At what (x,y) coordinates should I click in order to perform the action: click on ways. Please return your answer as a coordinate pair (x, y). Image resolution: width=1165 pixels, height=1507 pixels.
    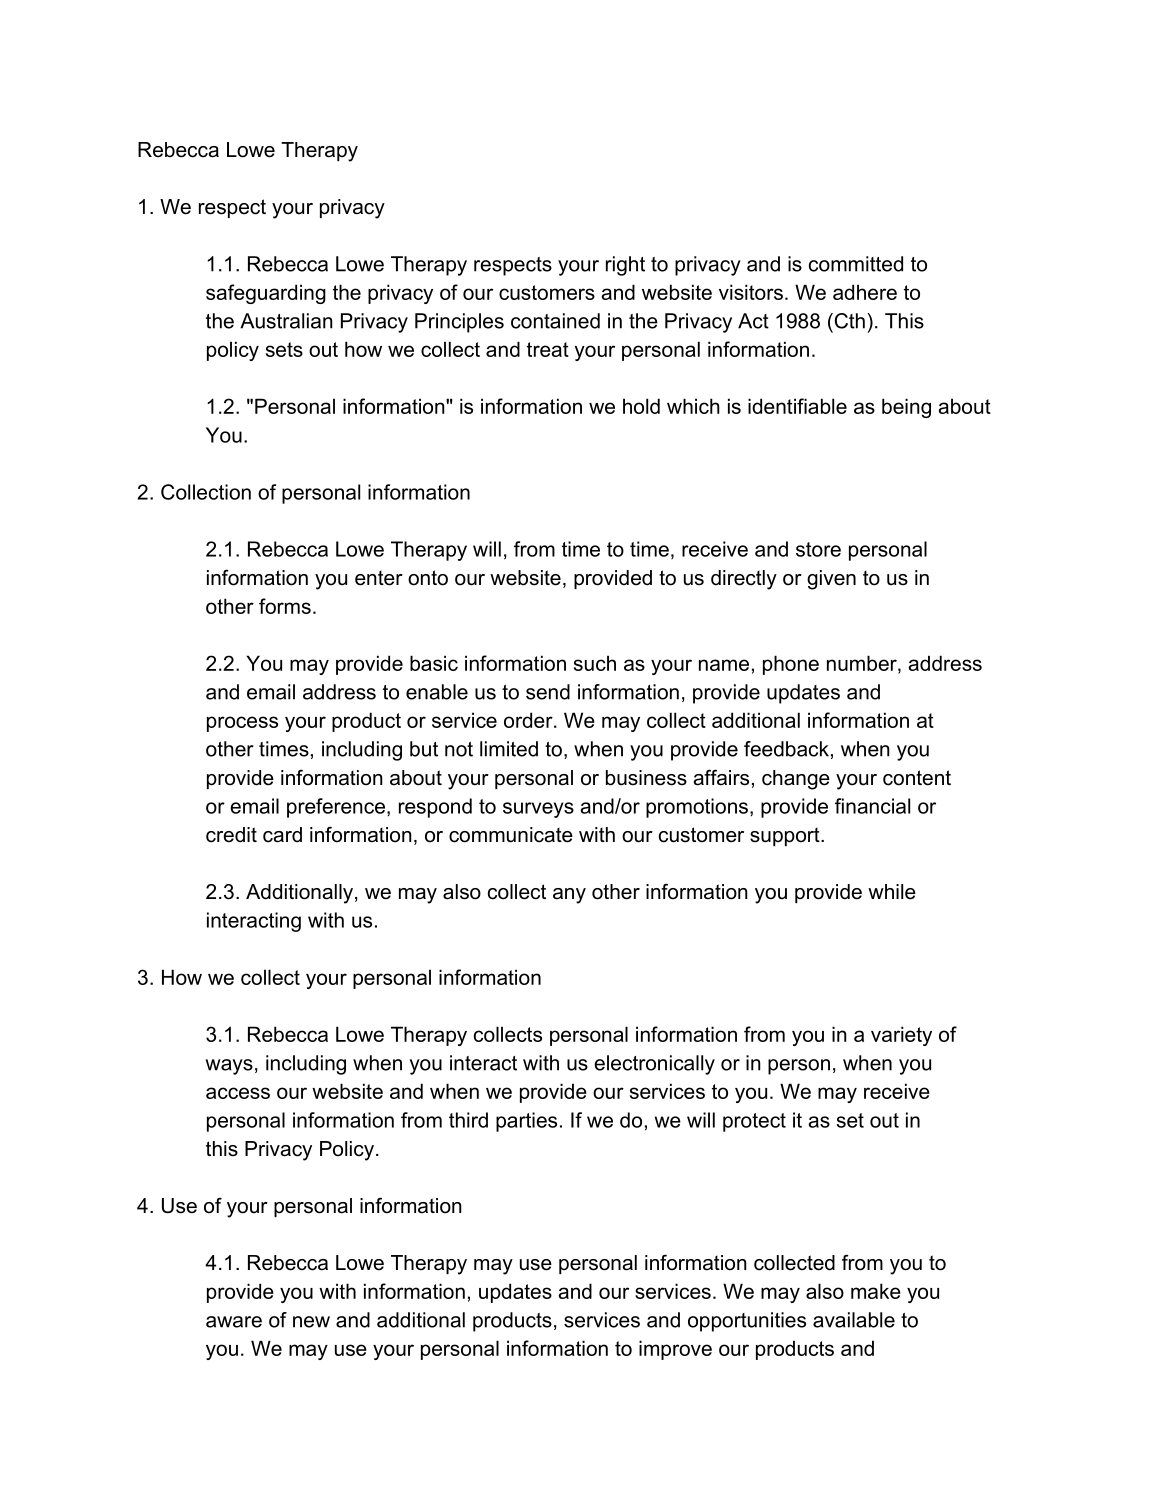
    Looking at the image, I should click on (229, 1067).
